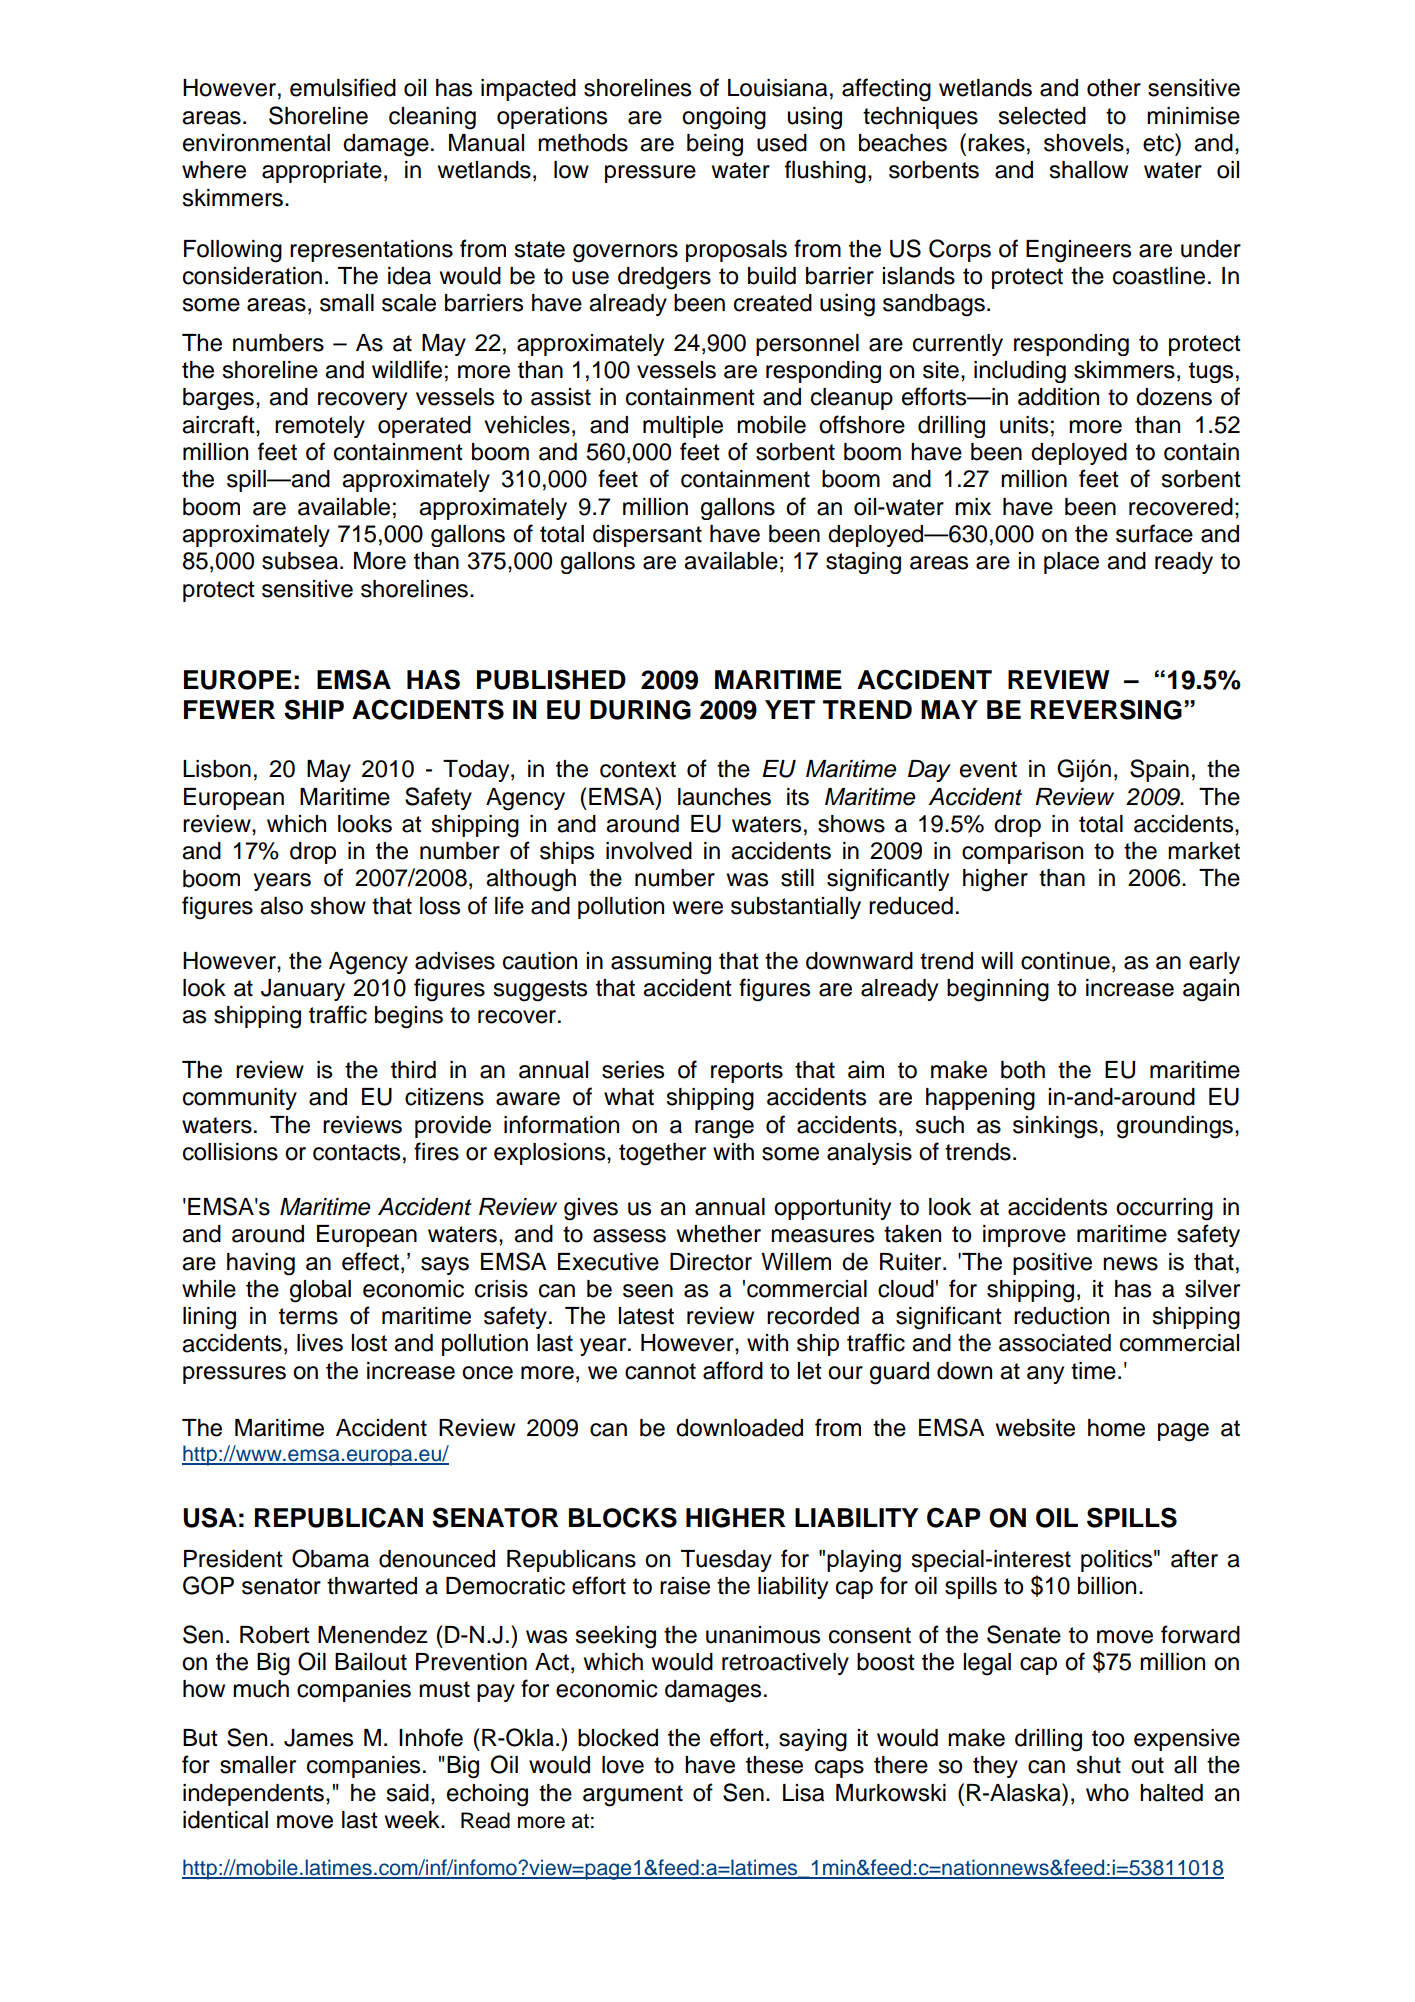 Image resolution: width=1415 pixels, height=2002 pixels. I want to click on James, so click(318, 1738).
